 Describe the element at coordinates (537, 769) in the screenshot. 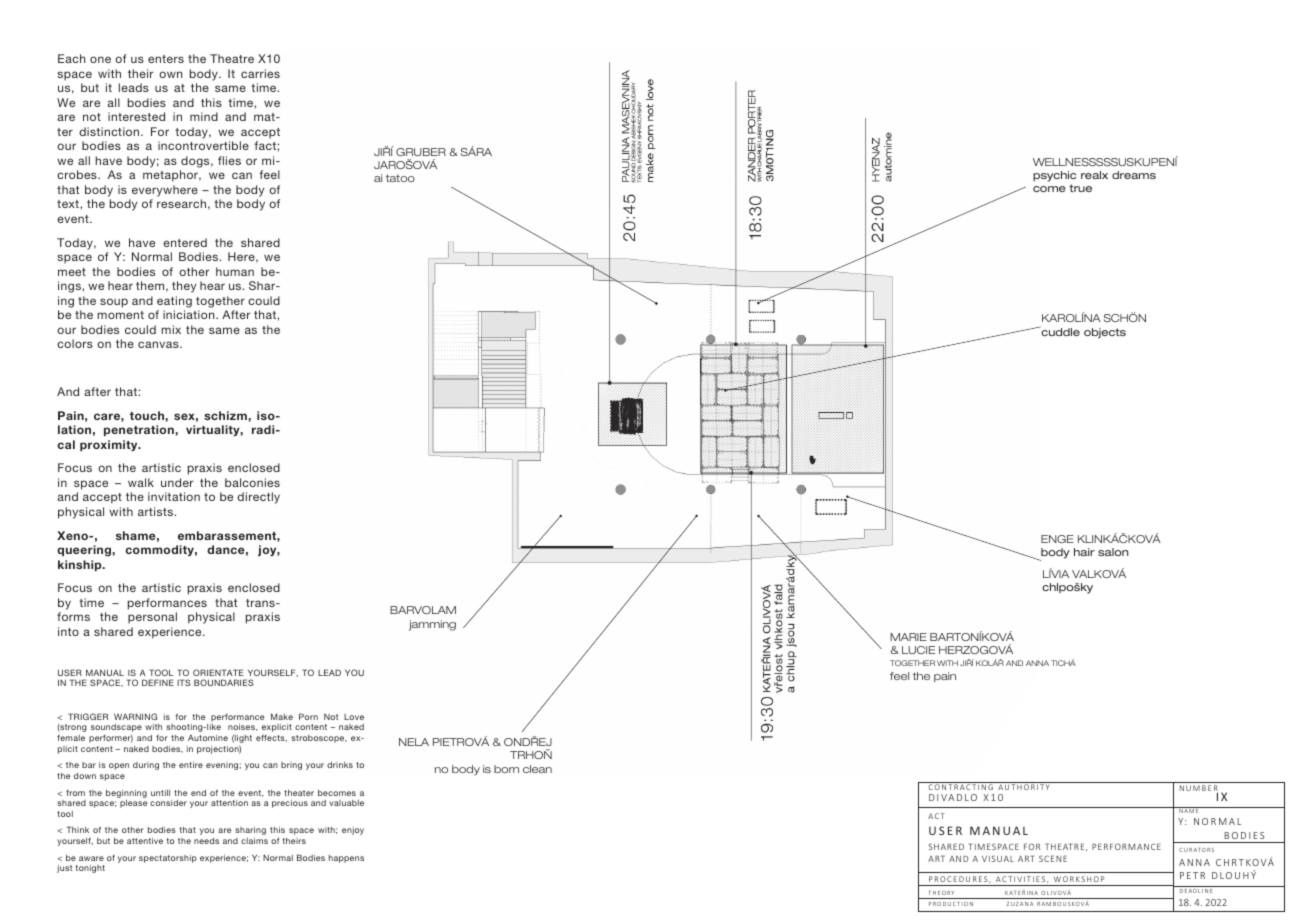

I see `clean` at that location.
